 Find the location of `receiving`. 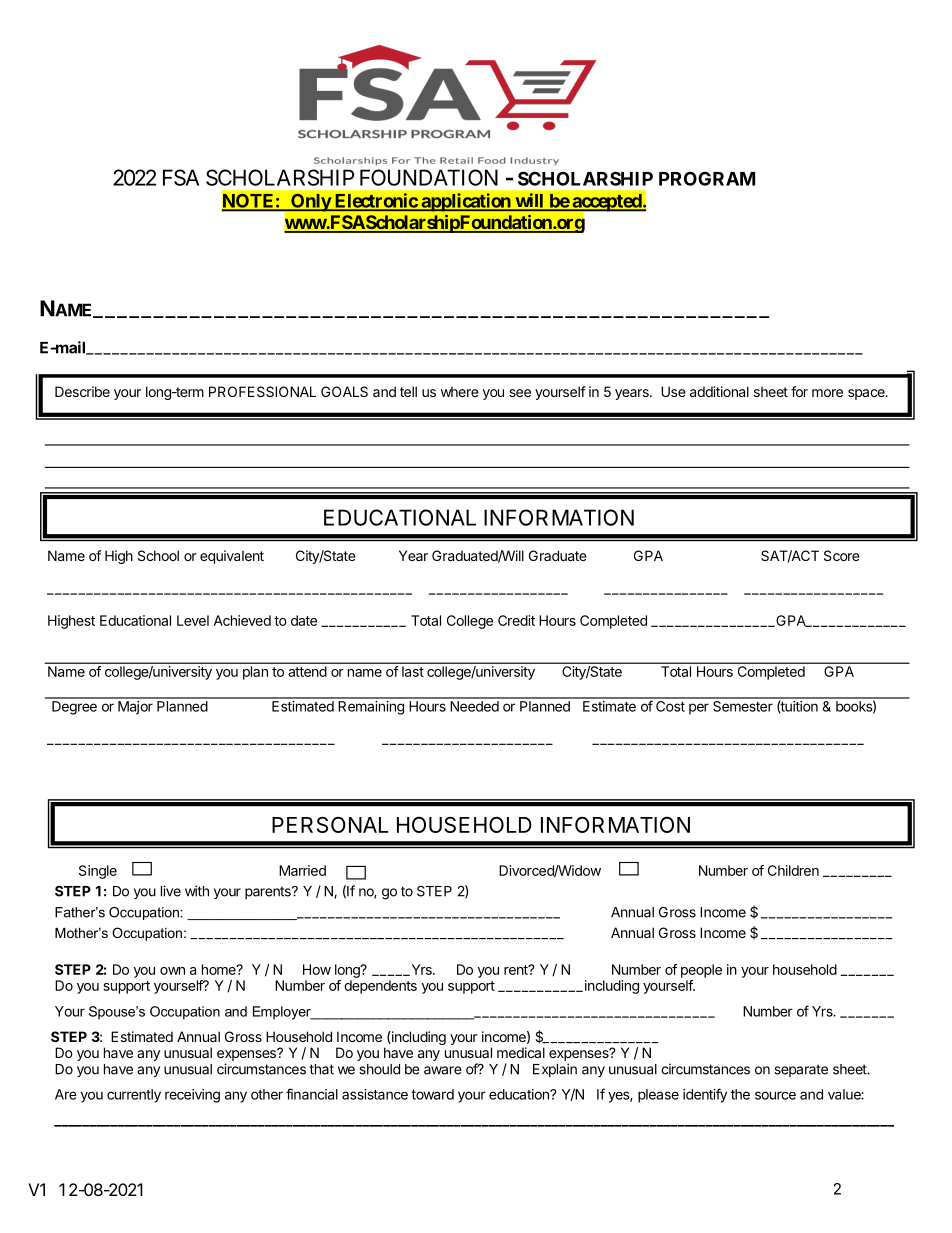

receiving is located at coordinates (192, 1096).
